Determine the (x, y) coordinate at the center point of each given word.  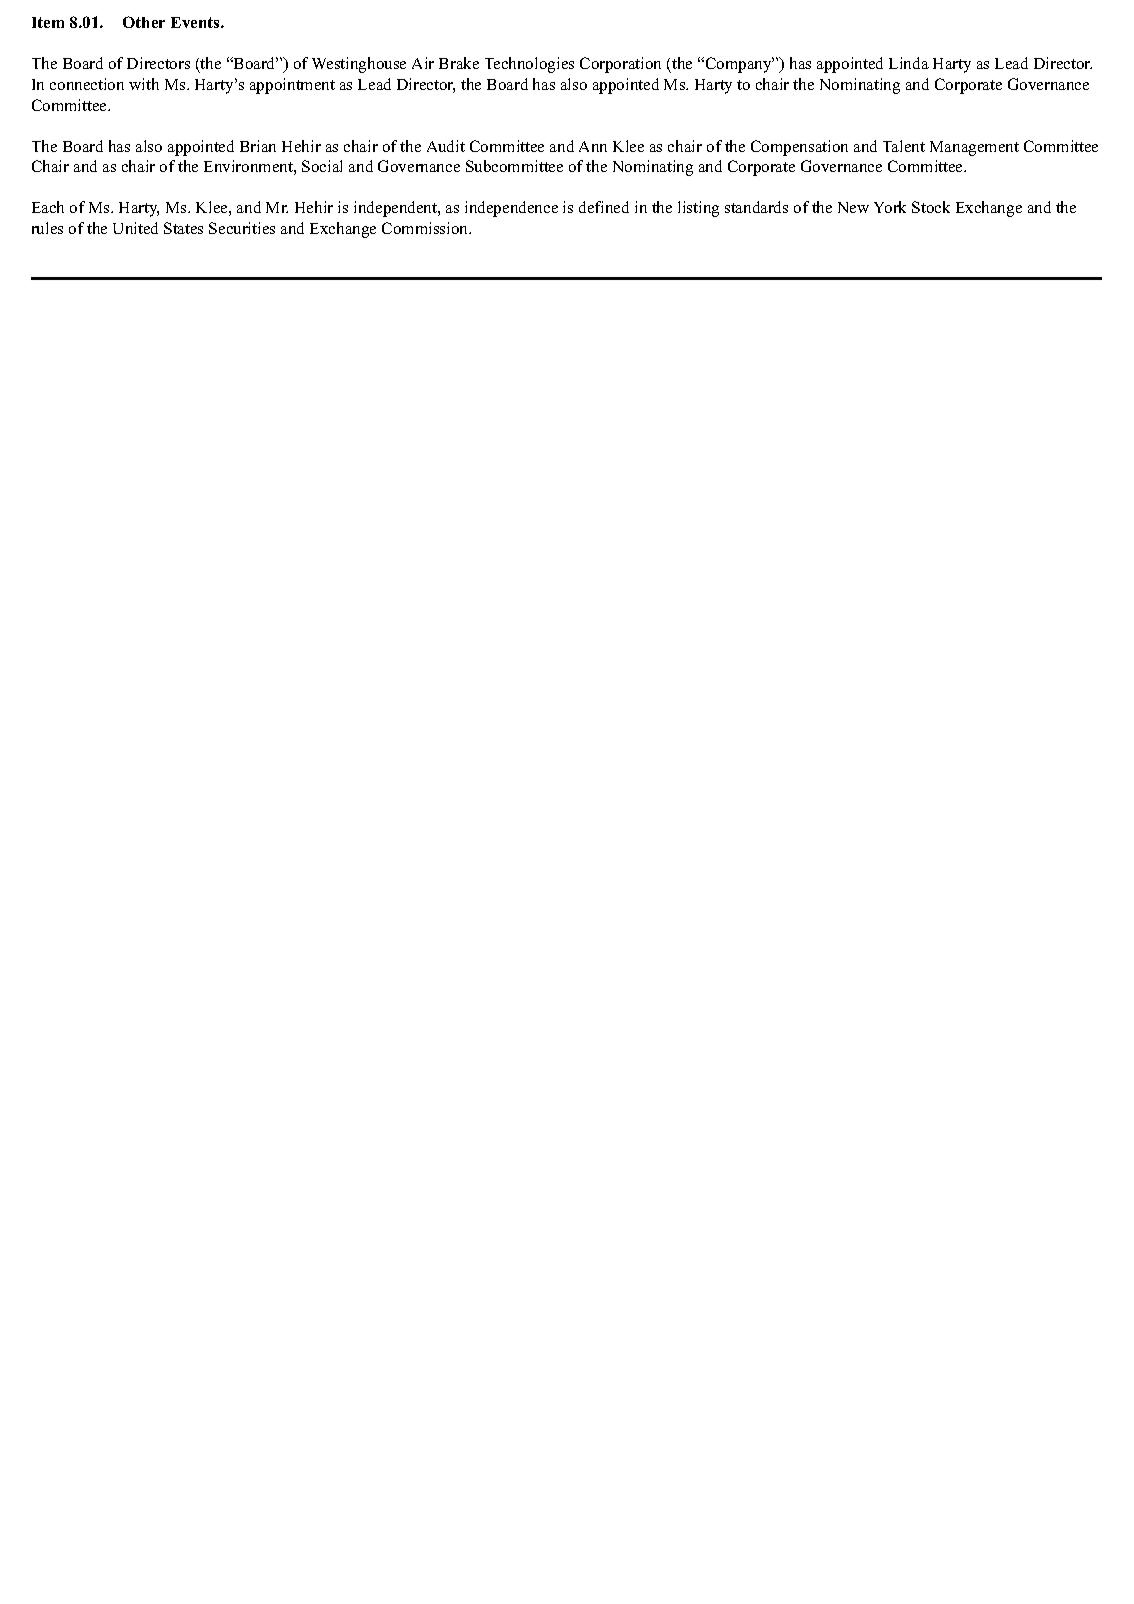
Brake (459, 63)
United (135, 228)
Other (144, 22)
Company (738, 65)
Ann (593, 146)
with (144, 84)
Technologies (529, 65)
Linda (909, 63)
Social (322, 166)
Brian (258, 146)
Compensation (799, 148)
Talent (904, 146)
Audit (446, 146)
